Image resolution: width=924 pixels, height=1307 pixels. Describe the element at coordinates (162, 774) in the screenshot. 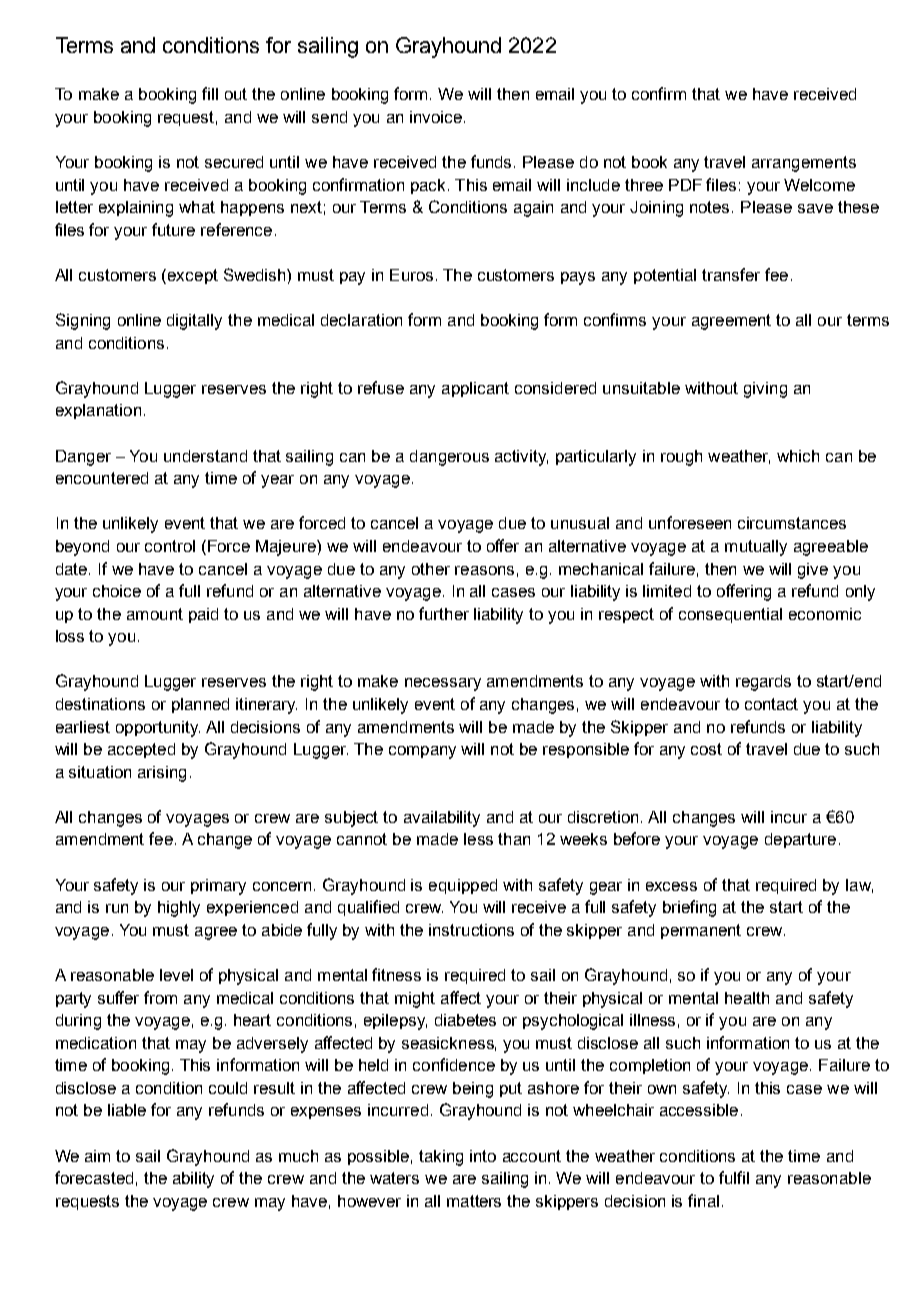

I see `arising` at that location.
